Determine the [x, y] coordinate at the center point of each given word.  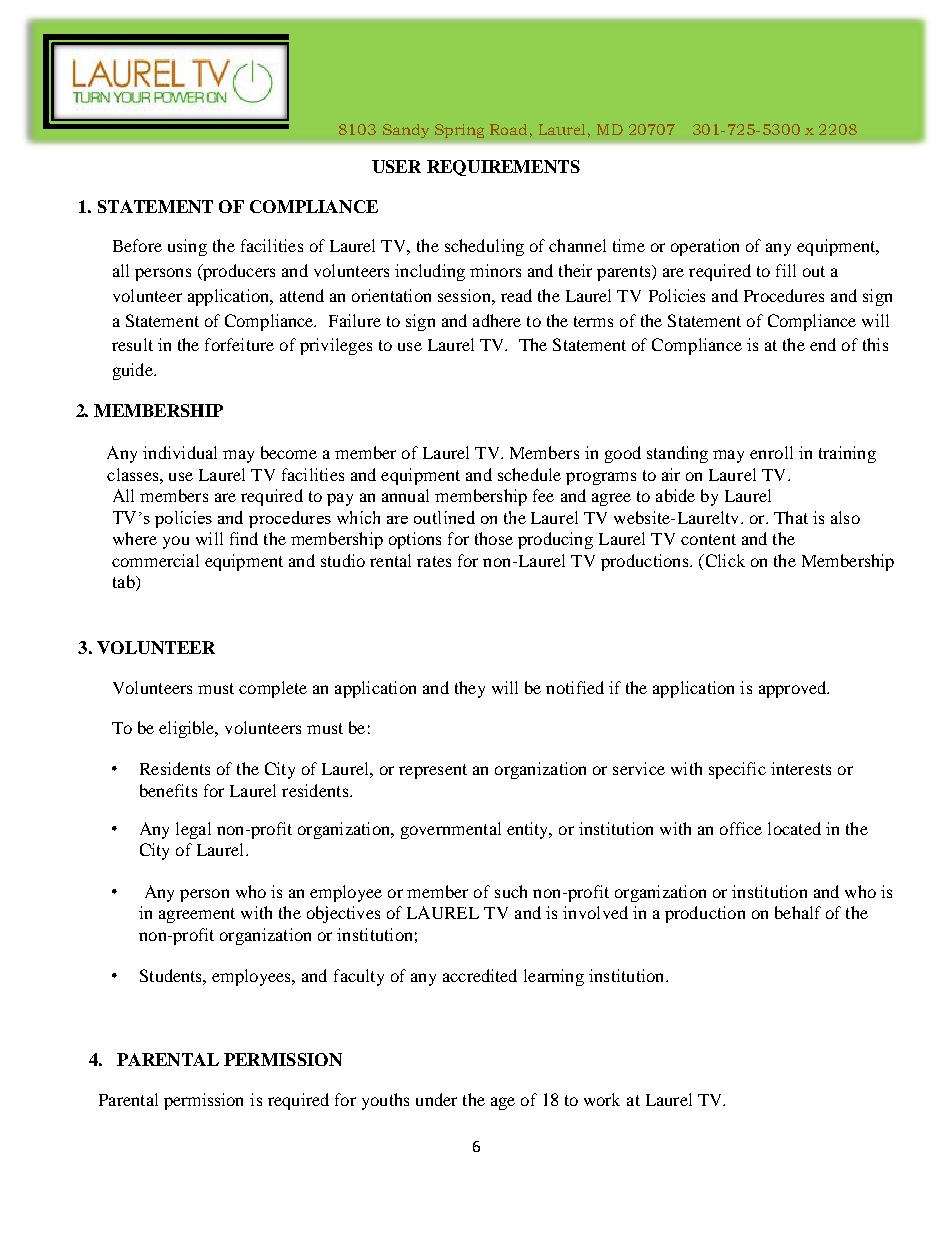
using [187, 247]
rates [434, 561]
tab [125, 583]
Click [724, 560]
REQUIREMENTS [503, 168]
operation [705, 247]
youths [385, 1101]
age [503, 1103]
